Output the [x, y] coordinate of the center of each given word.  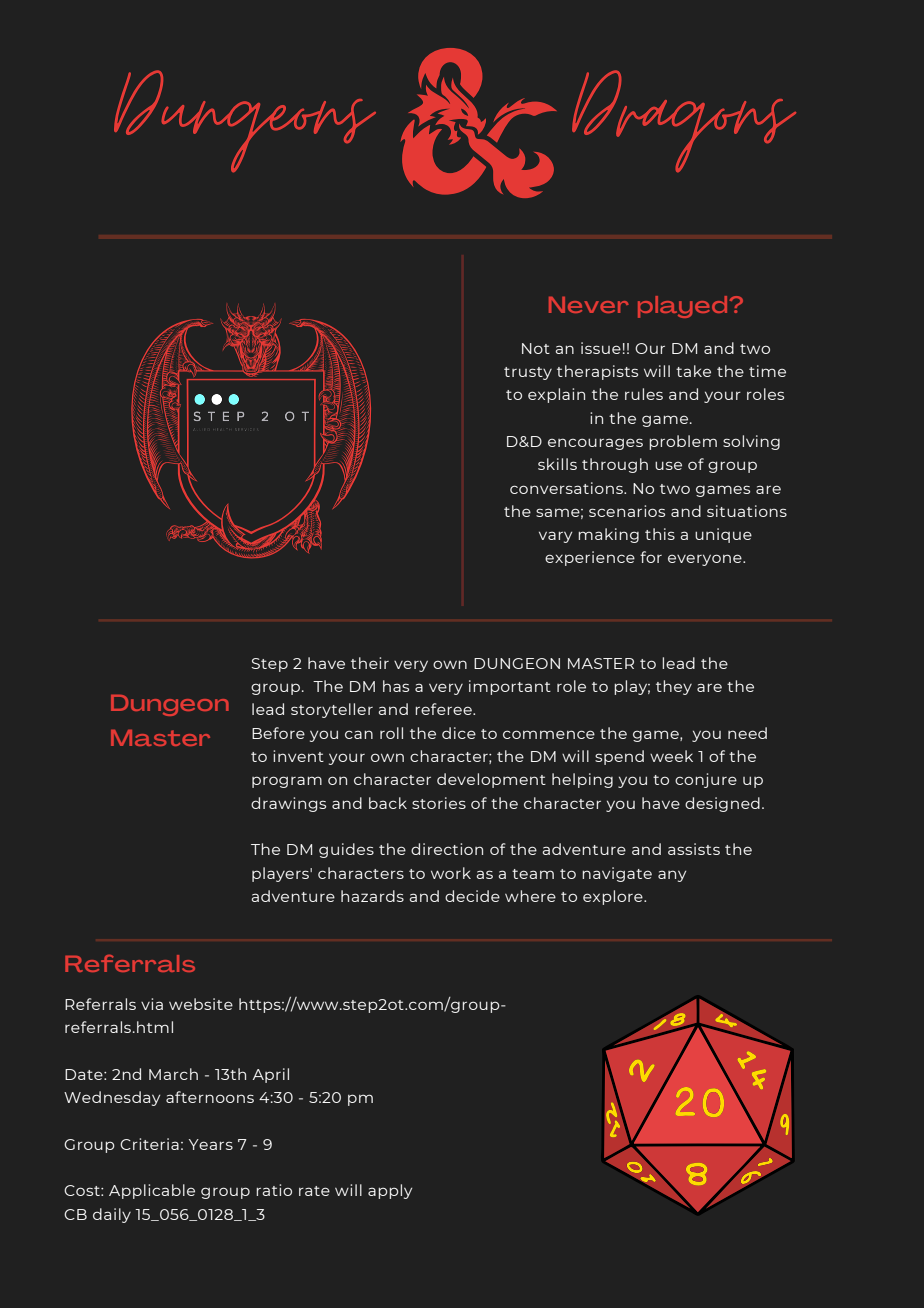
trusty [528, 373]
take [693, 371]
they [674, 687]
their [370, 663]
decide [472, 896]
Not [536, 348]
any [672, 876]
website [201, 1004]
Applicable [152, 1191]
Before [278, 733]
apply [390, 1191]
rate [314, 1191]
